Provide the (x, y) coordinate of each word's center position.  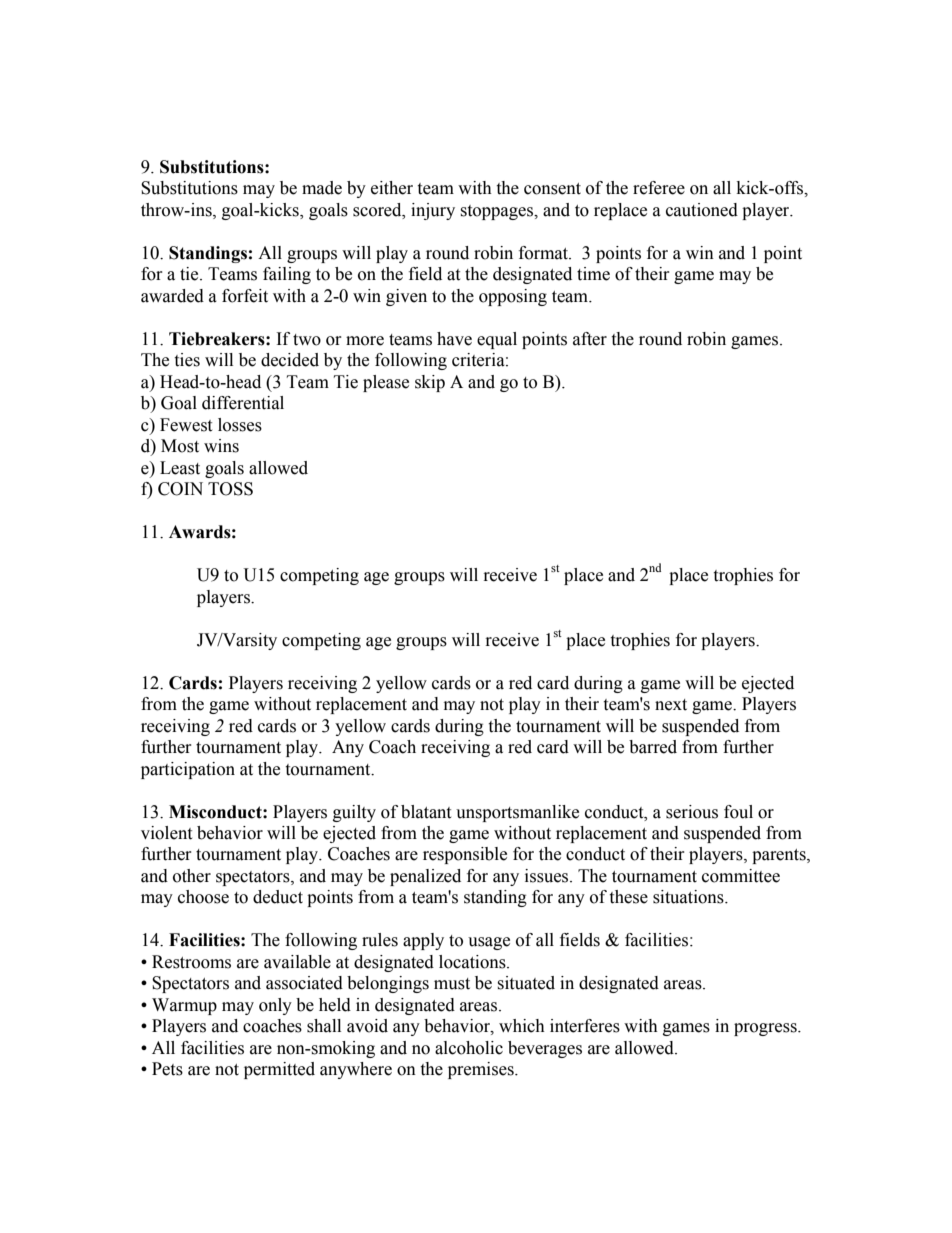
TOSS (230, 489)
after (590, 339)
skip (430, 383)
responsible (465, 855)
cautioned (702, 210)
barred (653, 747)
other (192, 876)
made (322, 188)
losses (240, 425)
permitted (279, 1070)
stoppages (498, 212)
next (671, 705)
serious (692, 812)
